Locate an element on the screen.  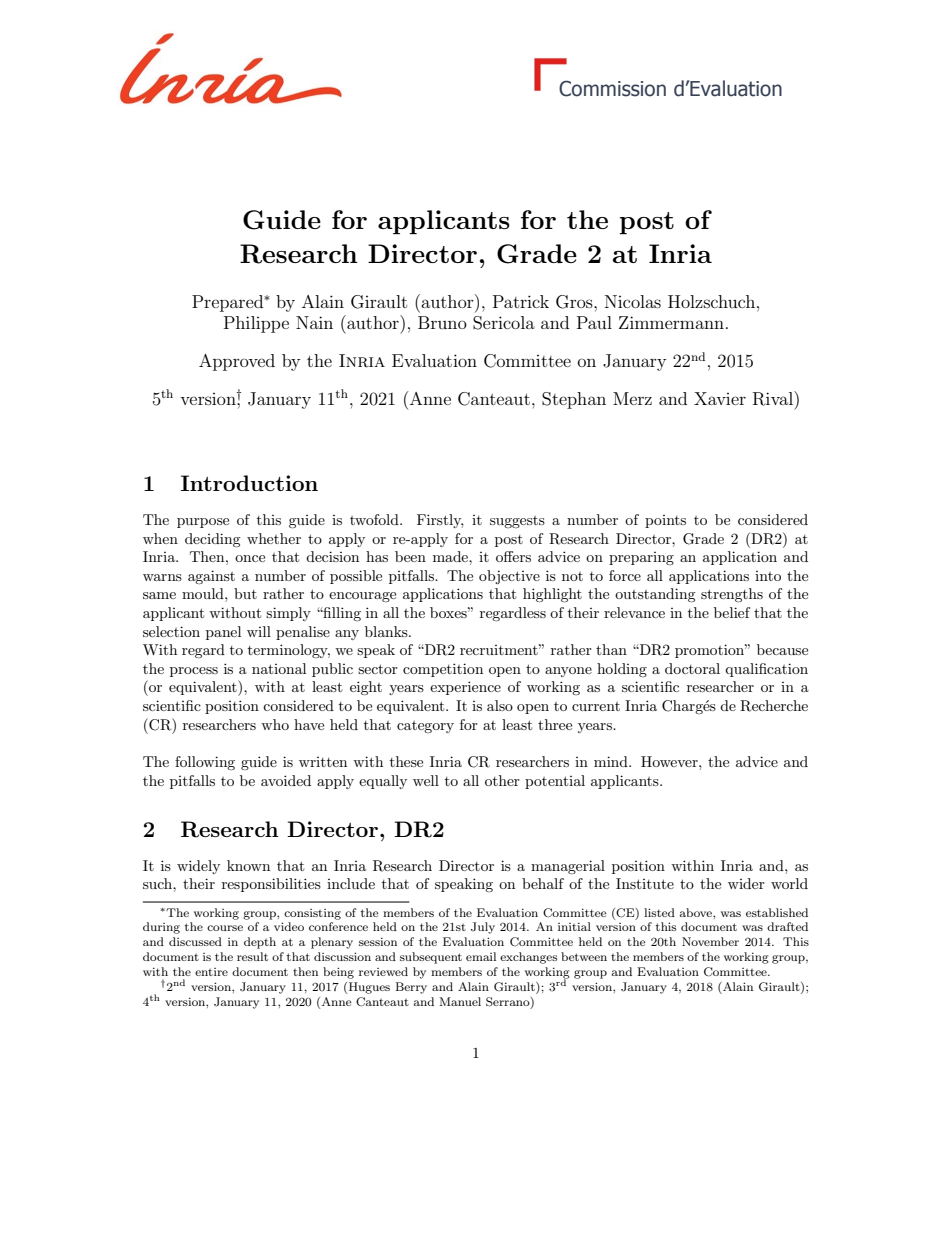
Philippe is located at coordinates (256, 324).
